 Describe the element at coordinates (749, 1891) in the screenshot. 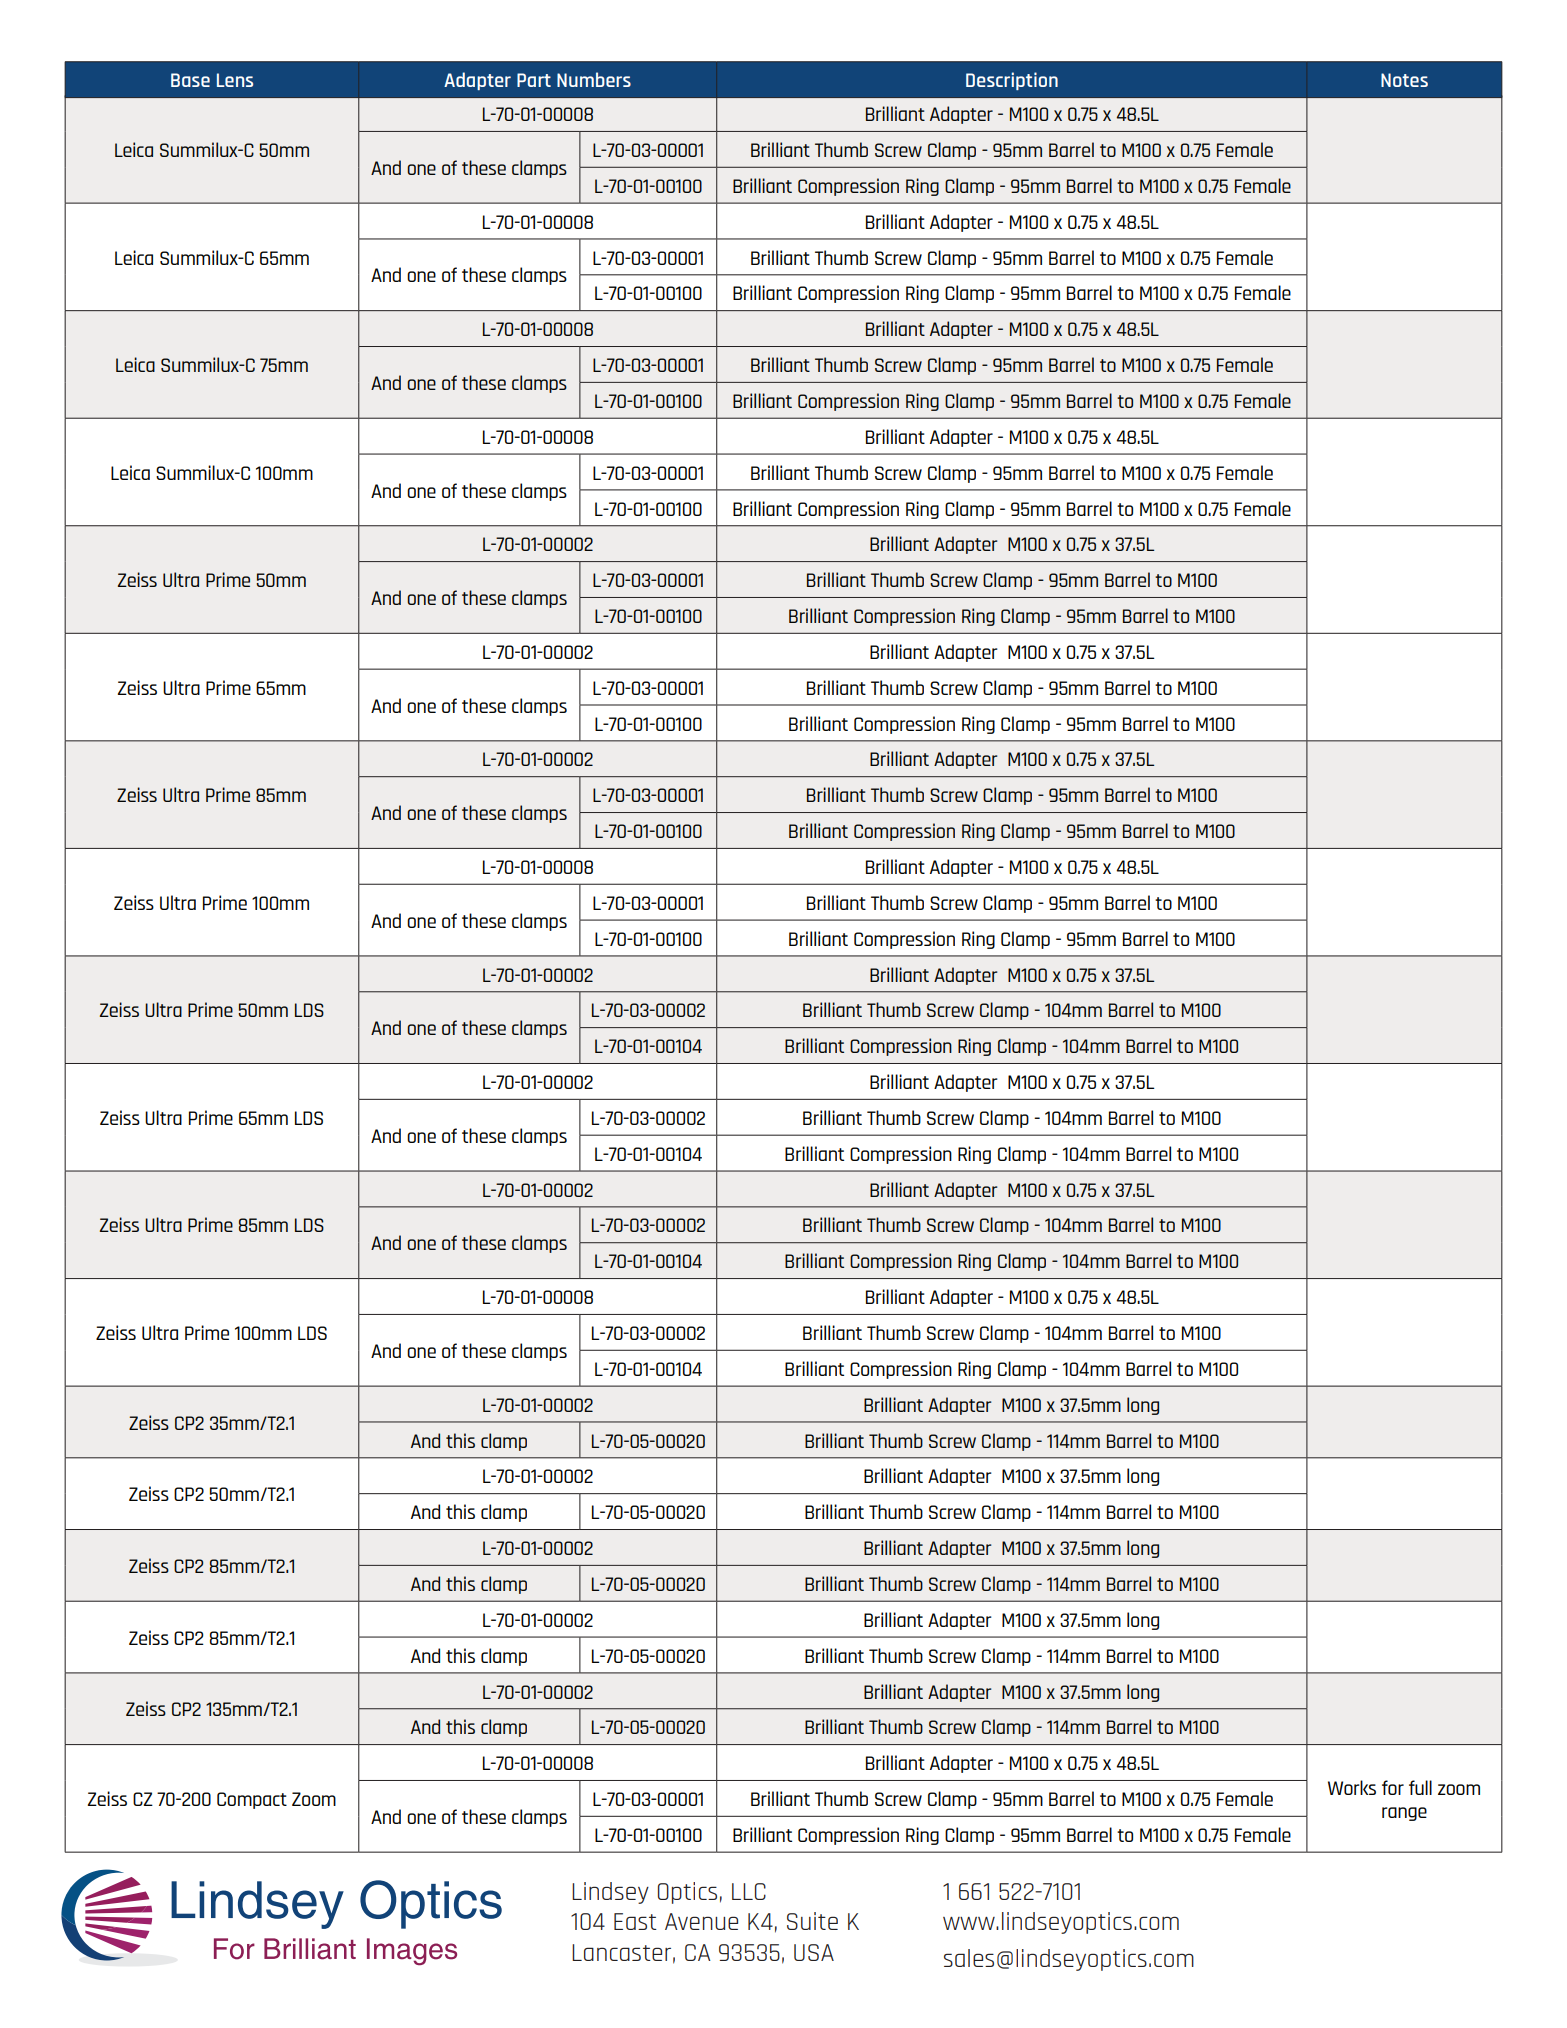

I see `LLC` at that location.
